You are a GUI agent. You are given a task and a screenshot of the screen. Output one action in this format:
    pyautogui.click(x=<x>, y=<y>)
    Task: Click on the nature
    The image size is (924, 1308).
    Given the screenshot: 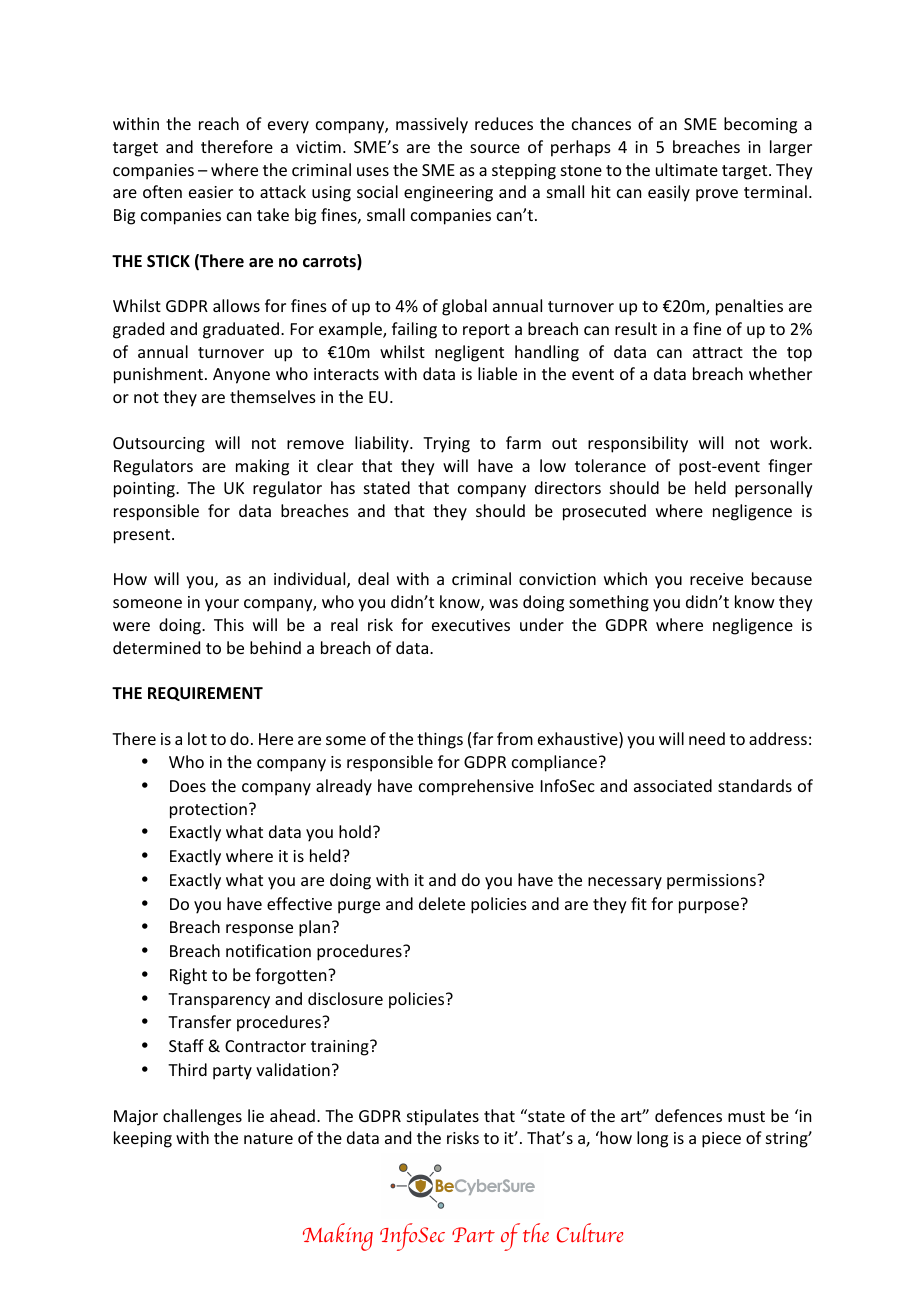 What is the action you would take?
    pyautogui.click(x=268, y=1138)
